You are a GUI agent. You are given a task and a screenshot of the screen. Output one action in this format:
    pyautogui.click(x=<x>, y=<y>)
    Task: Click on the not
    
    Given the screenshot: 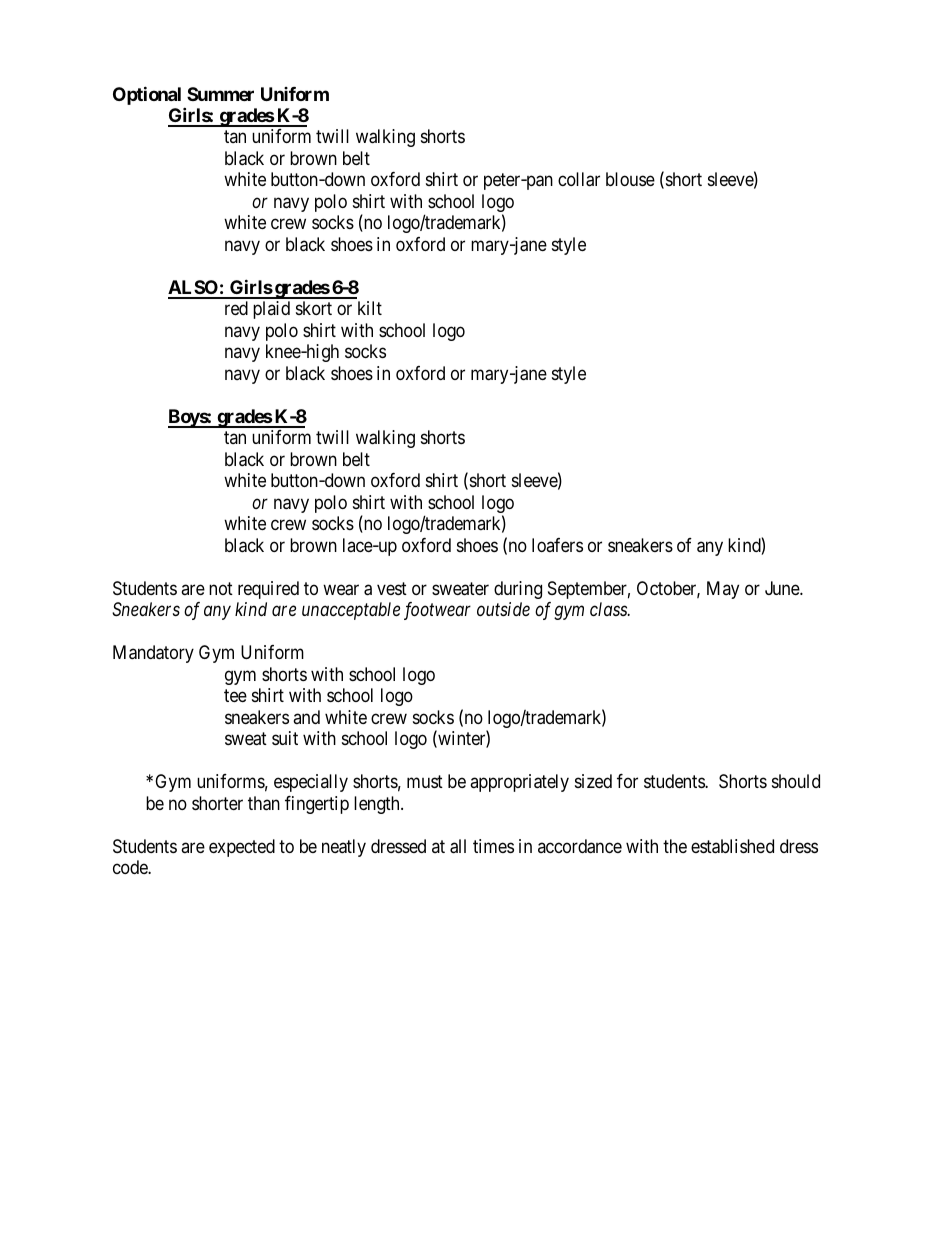 What is the action you would take?
    pyautogui.click(x=221, y=588)
